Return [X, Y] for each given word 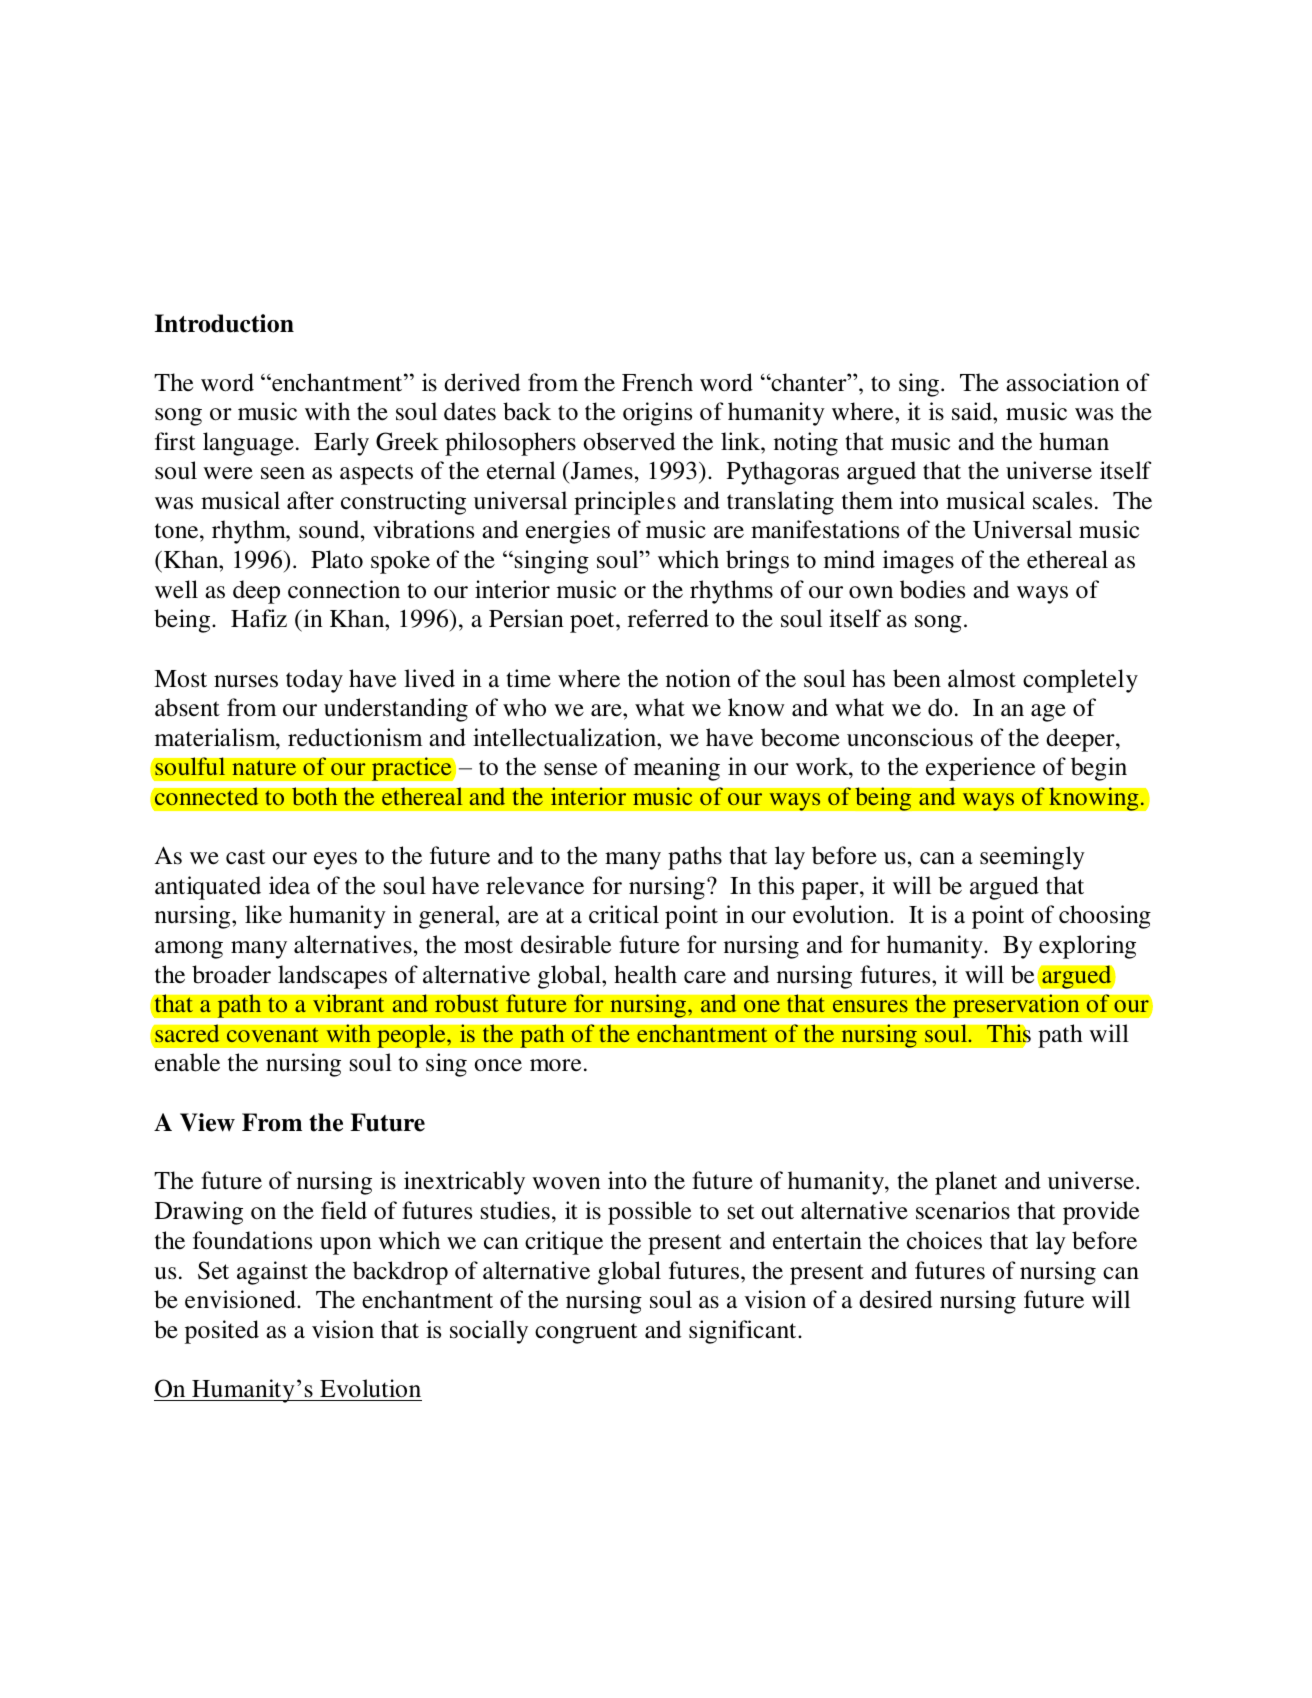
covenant [273, 1035]
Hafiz [259, 618]
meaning [677, 769]
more [555, 1065]
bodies [932, 589]
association [1063, 382]
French [657, 382]
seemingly [1032, 858]
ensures [870, 1006]
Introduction [224, 323]
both [315, 796]
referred [668, 618]
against [272, 1273]
